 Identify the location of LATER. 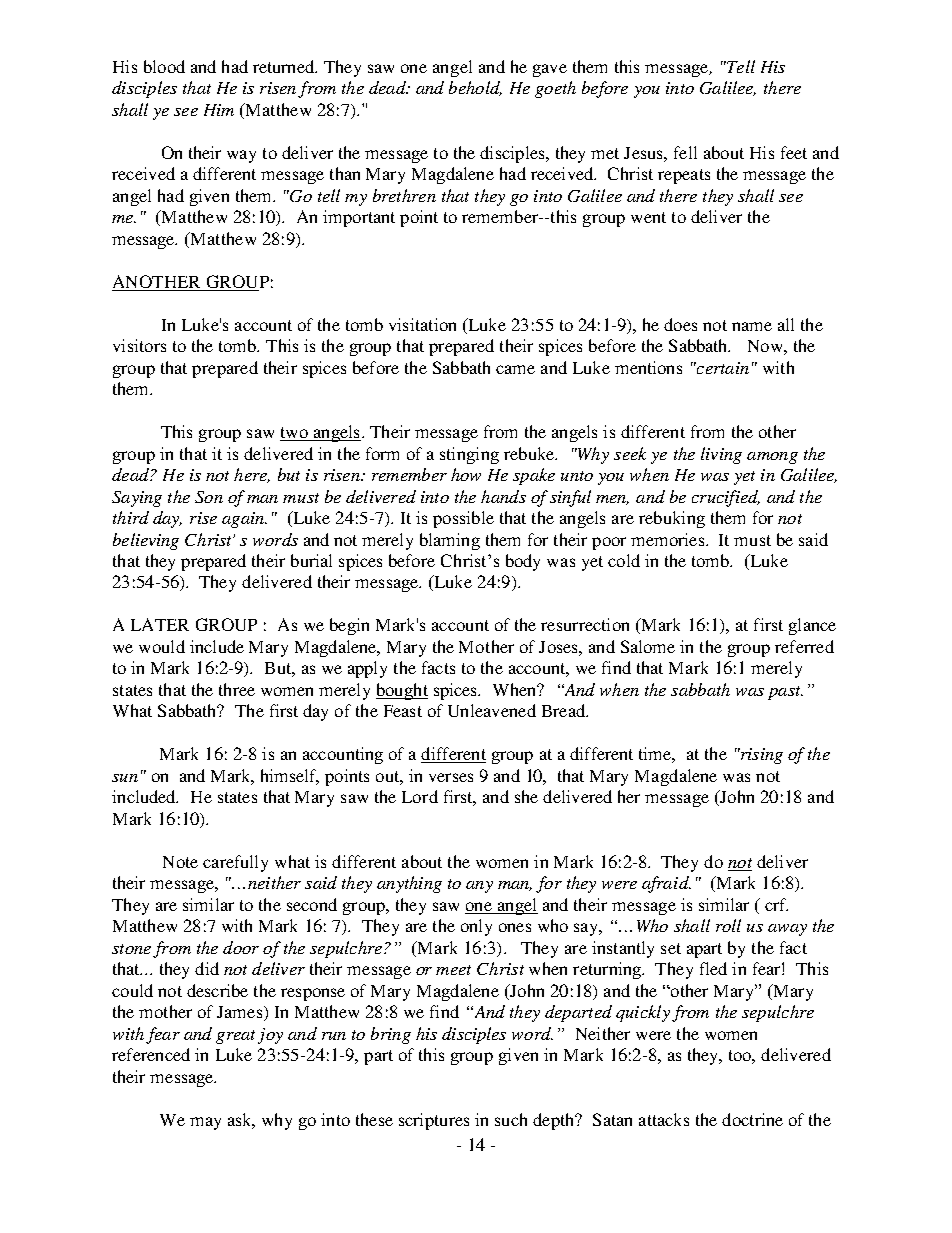
(160, 624).
